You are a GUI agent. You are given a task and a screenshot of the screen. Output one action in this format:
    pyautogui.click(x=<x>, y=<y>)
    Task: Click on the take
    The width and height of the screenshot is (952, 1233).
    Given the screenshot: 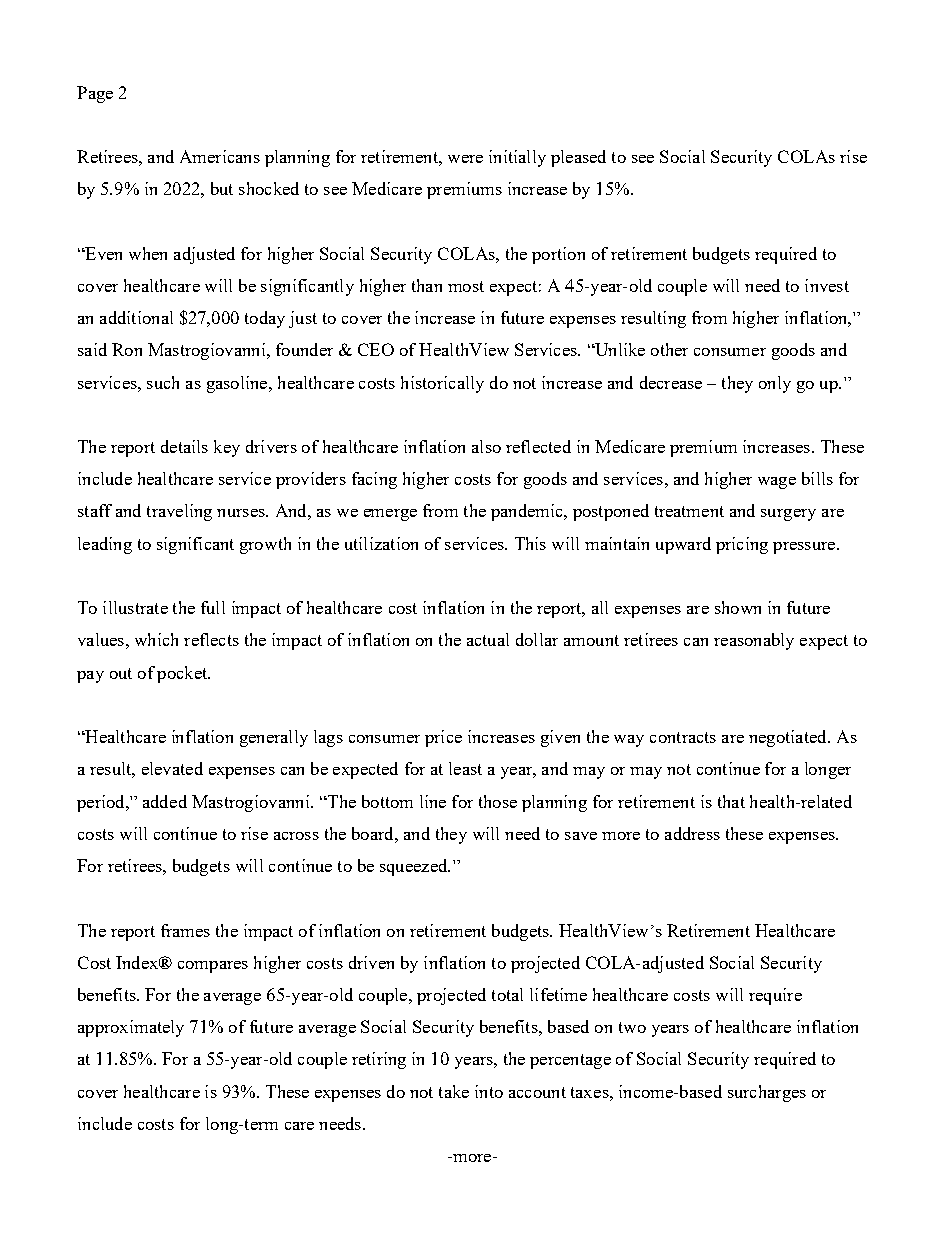 What is the action you would take?
    pyautogui.click(x=454, y=1091)
